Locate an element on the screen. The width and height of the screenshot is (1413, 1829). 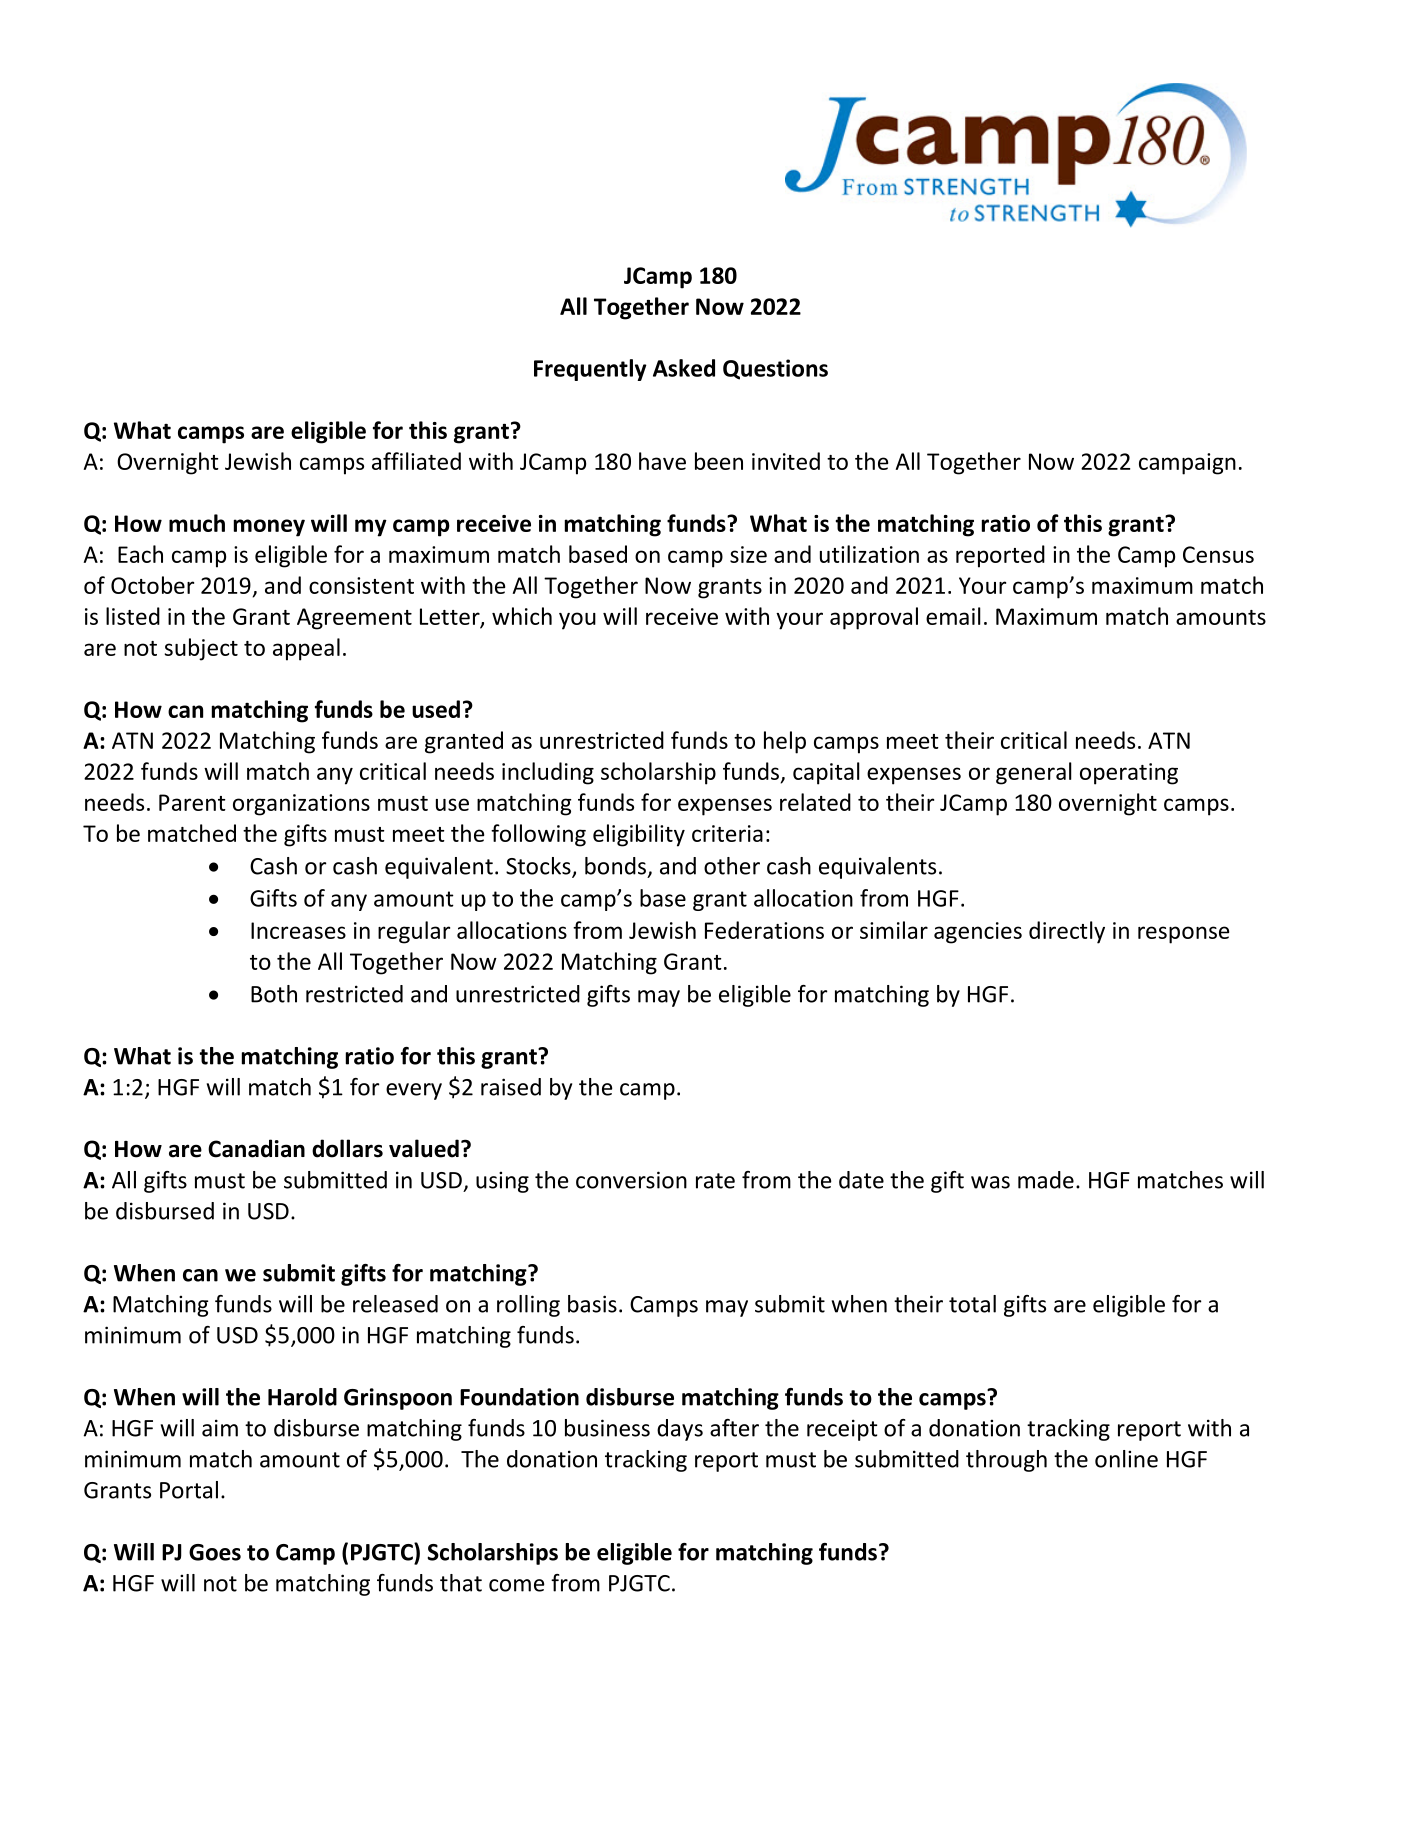
affiliated is located at coordinates (416, 461).
